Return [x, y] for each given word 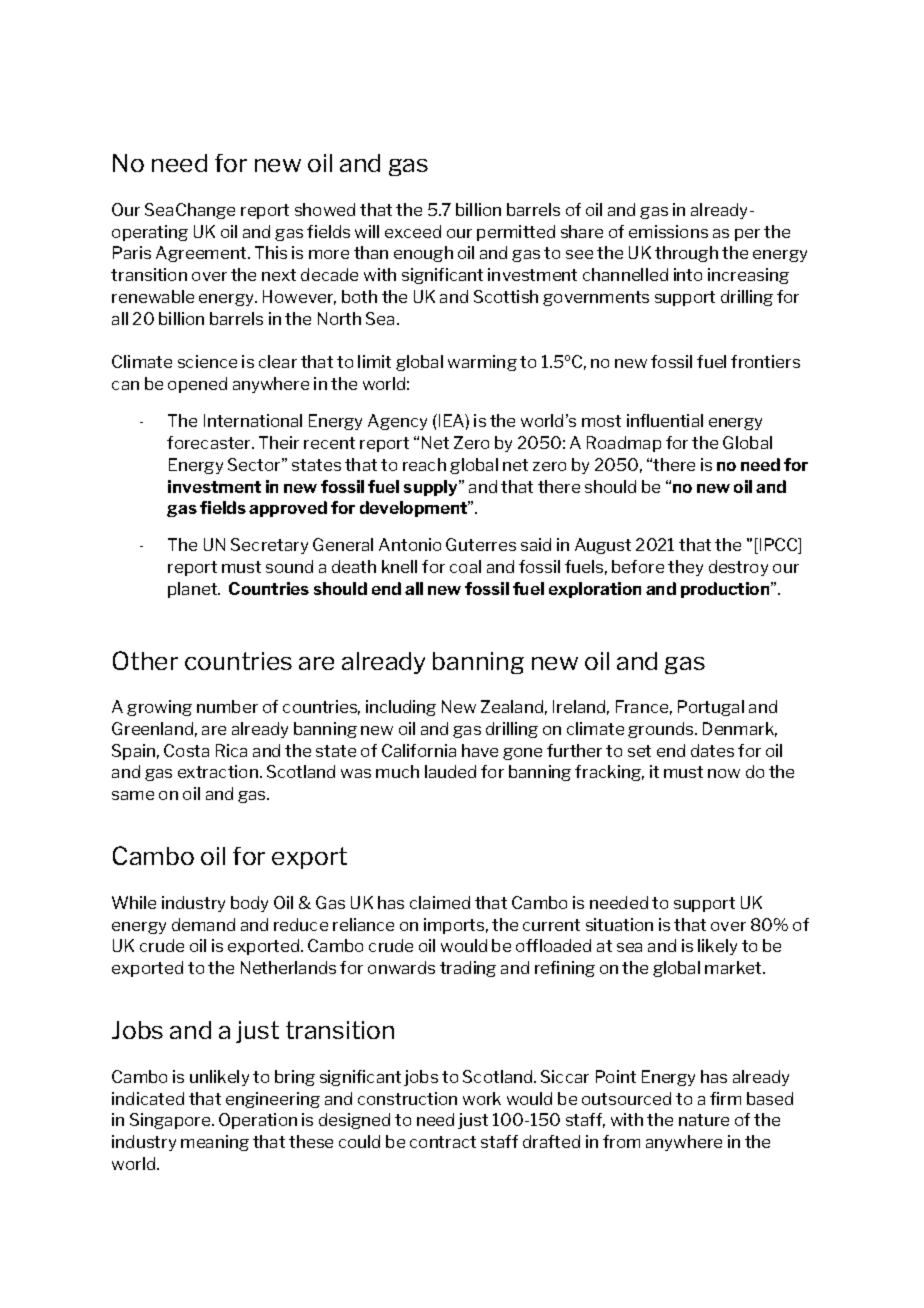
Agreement [202, 254]
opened [197, 385]
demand [203, 924]
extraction [218, 771]
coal [465, 566]
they [685, 568]
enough [423, 254]
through [686, 254]
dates [712, 750]
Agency [397, 422]
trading [468, 969]
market [734, 967]
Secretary [269, 546]
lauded [450, 771]
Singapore [171, 1121]
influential [665, 420]
